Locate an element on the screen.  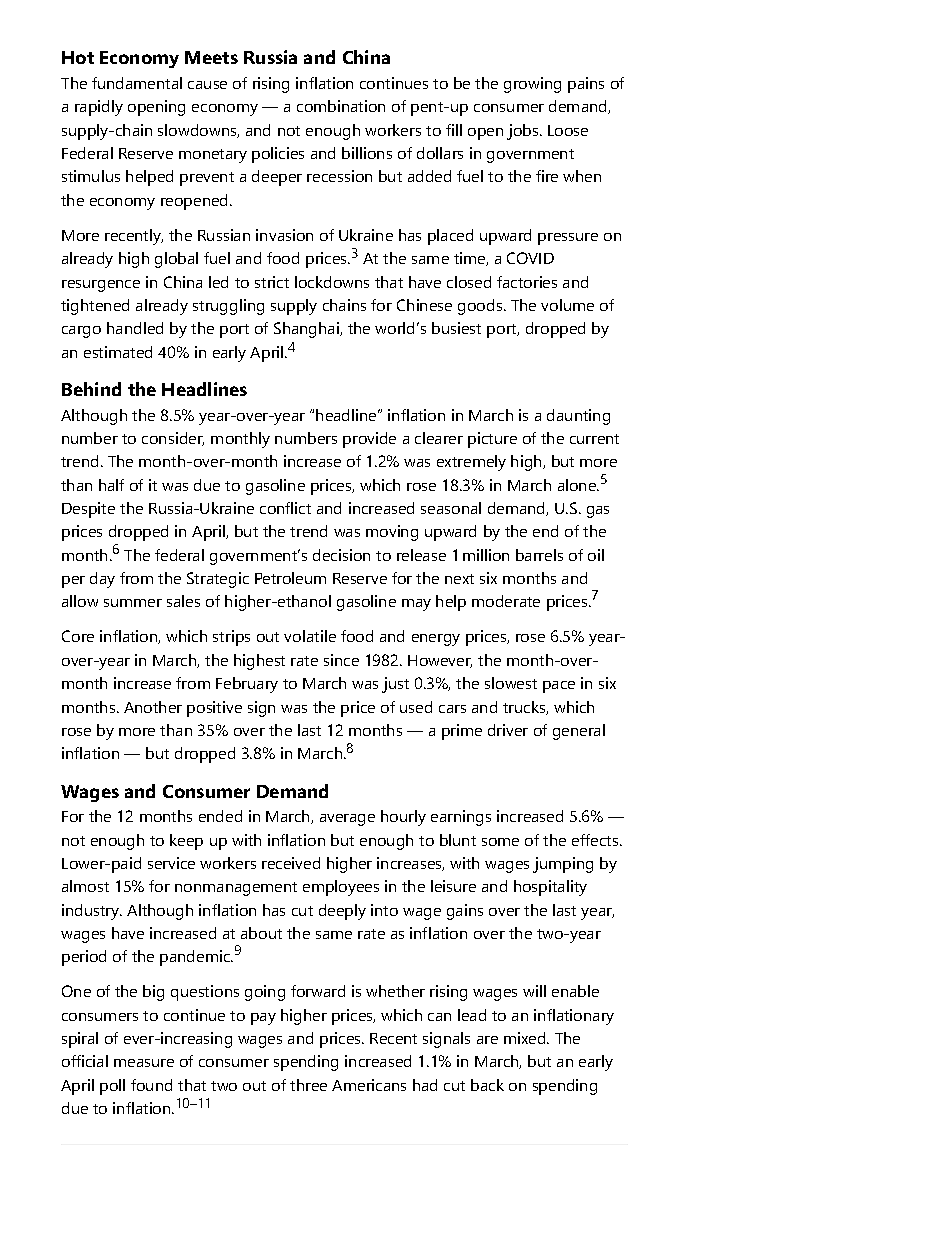
measure is located at coordinates (144, 1063).
